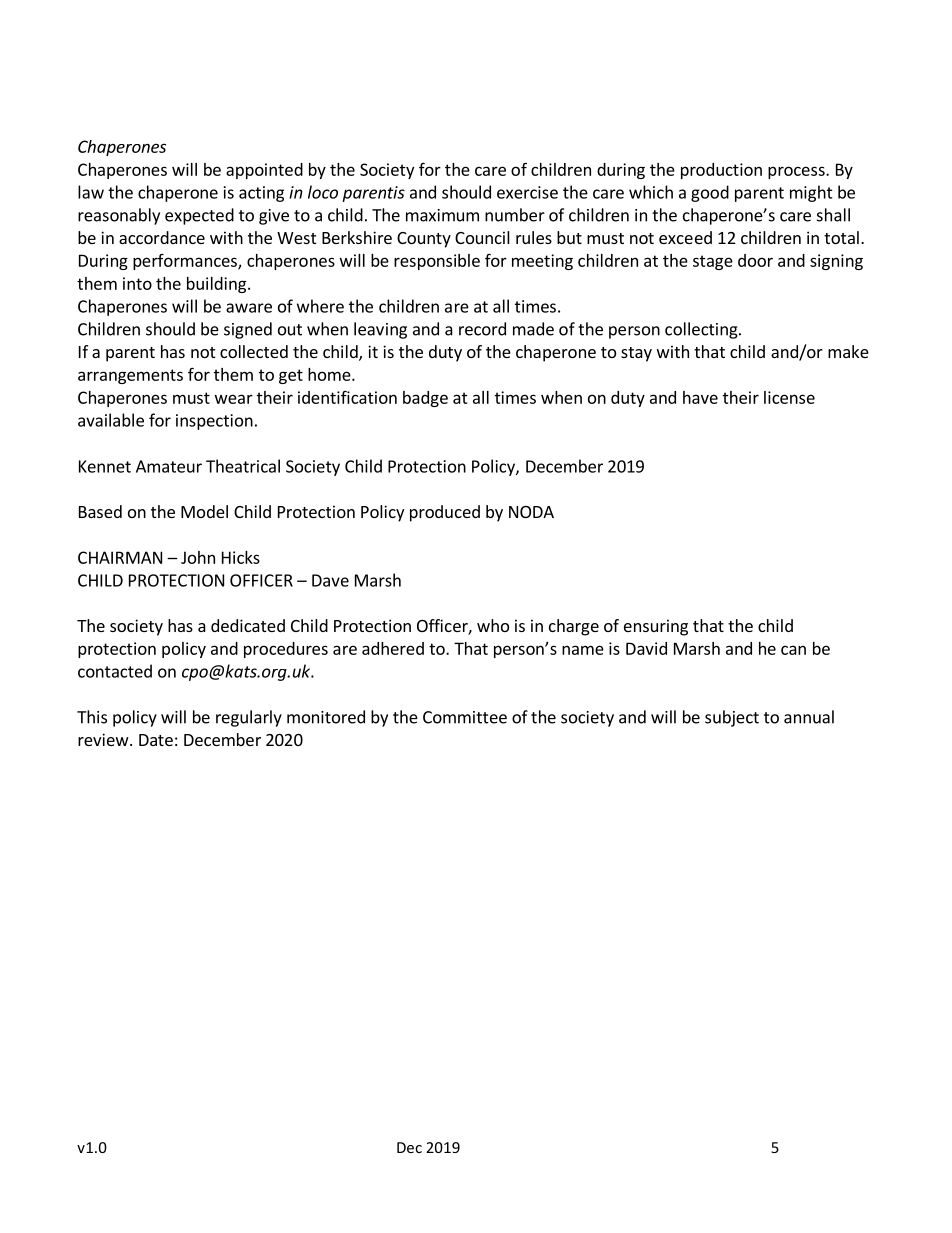 The height and width of the image is (1233, 952). What do you see at coordinates (465, 717) in the image?
I see `Committee` at bounding box center [465, 717].
